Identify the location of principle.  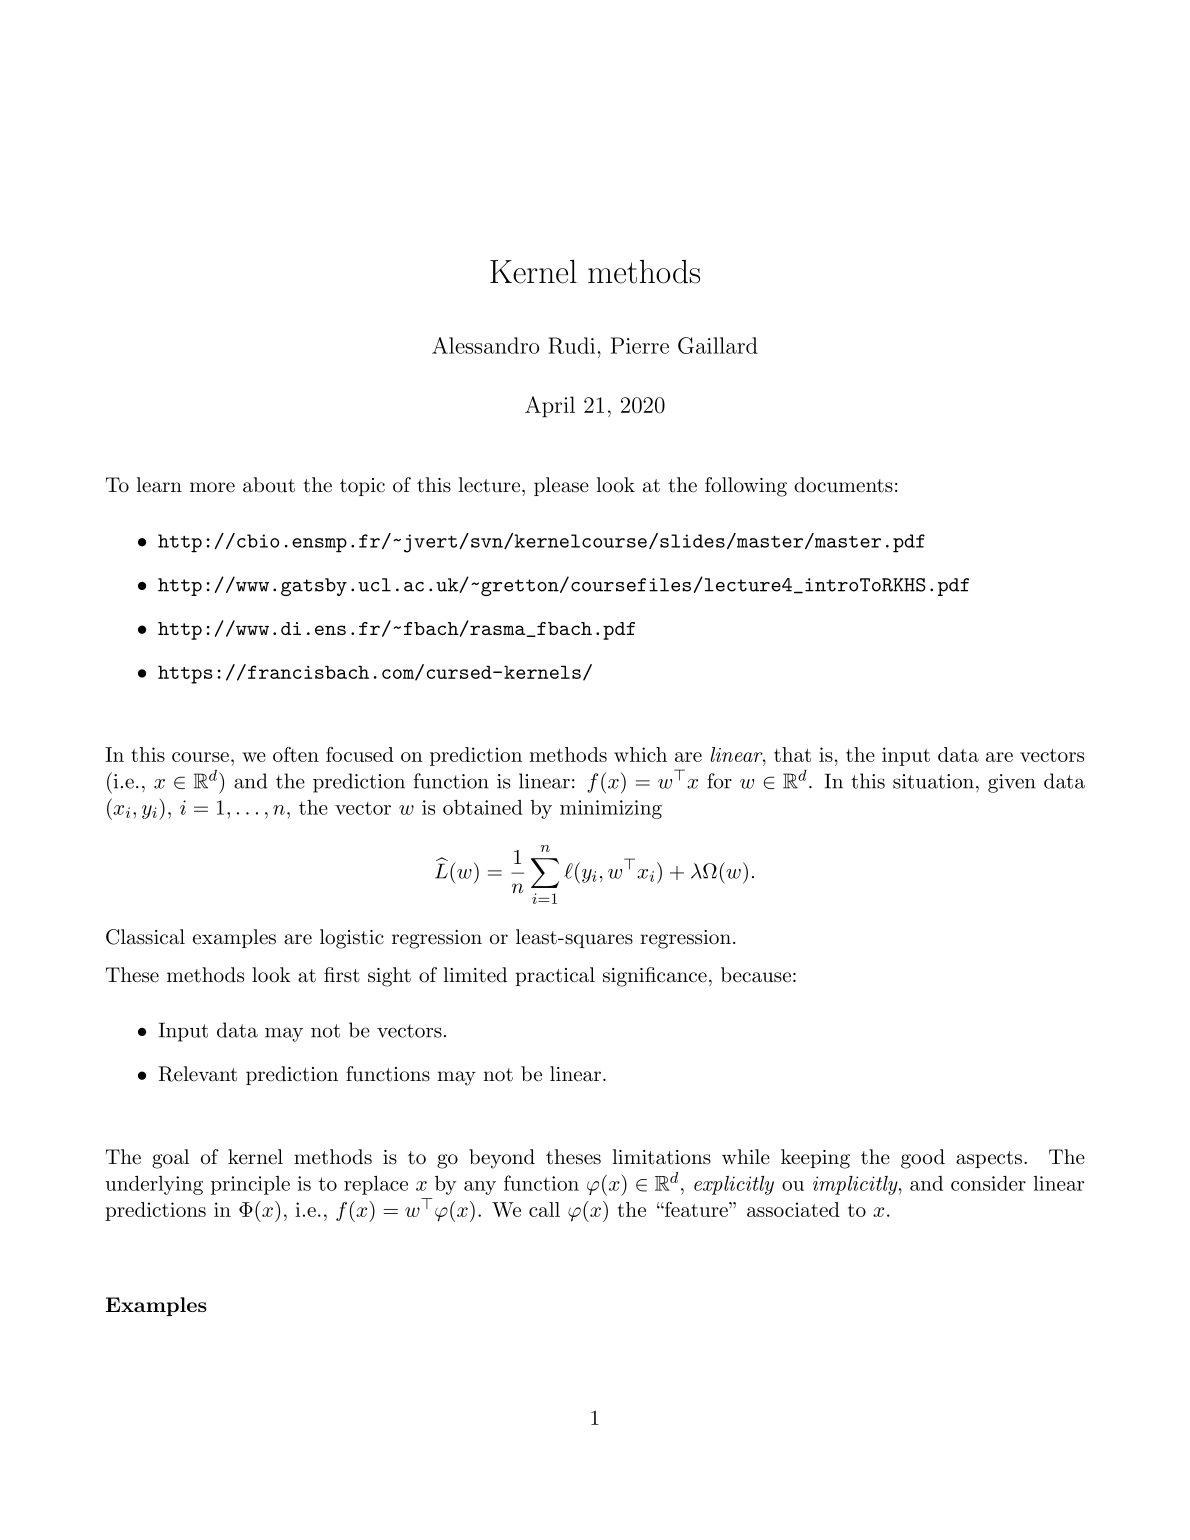
(250, 1185).
